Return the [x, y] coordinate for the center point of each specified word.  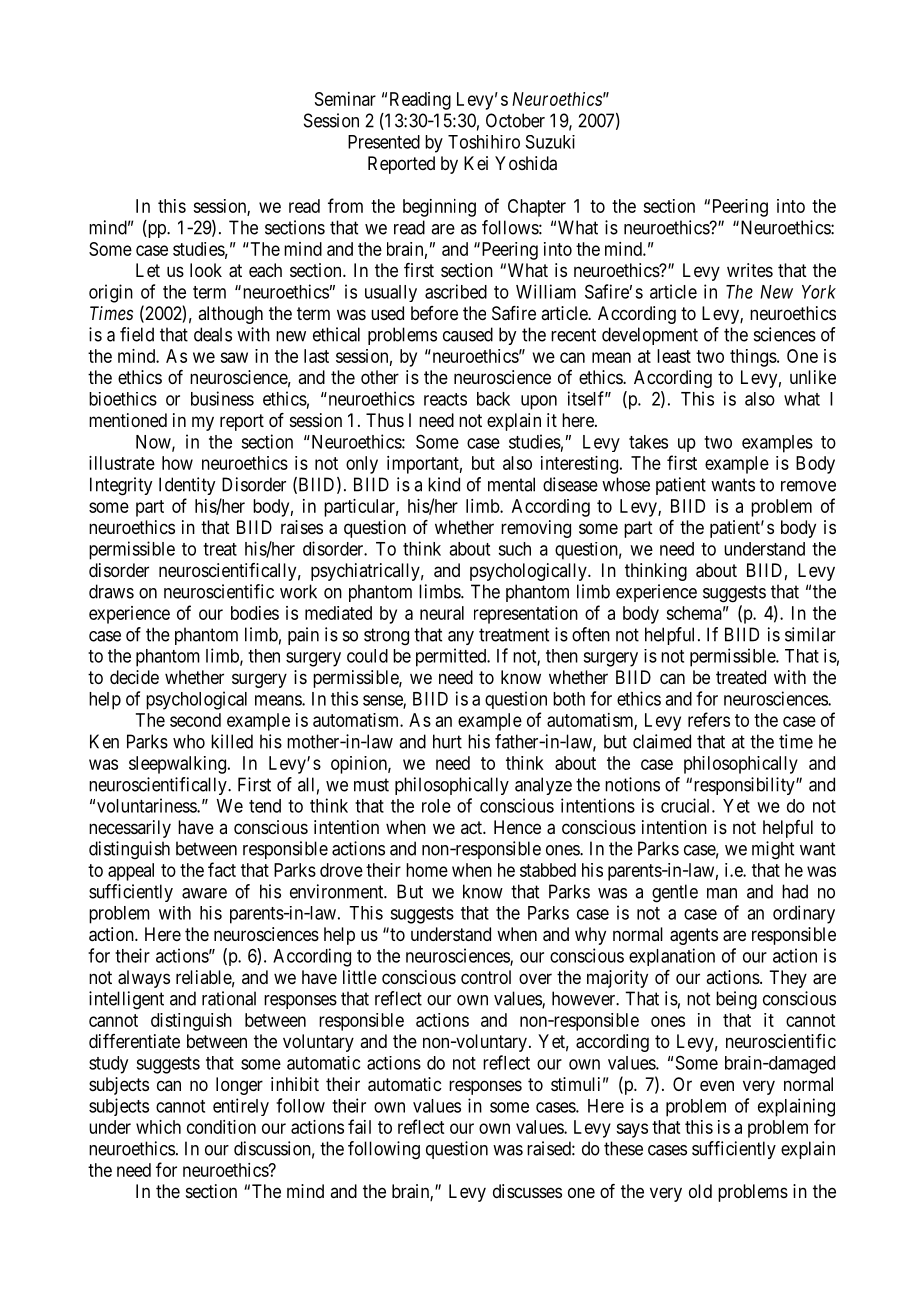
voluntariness [147, 805]
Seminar [345, 99]
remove [808, 486]
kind [444, 484]
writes [750, 270]
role [436, 806]
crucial [687, 805]
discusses [527, 1191]
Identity [187, 486]
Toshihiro [484, 142]
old [700, 1191]
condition [221, 1127]
